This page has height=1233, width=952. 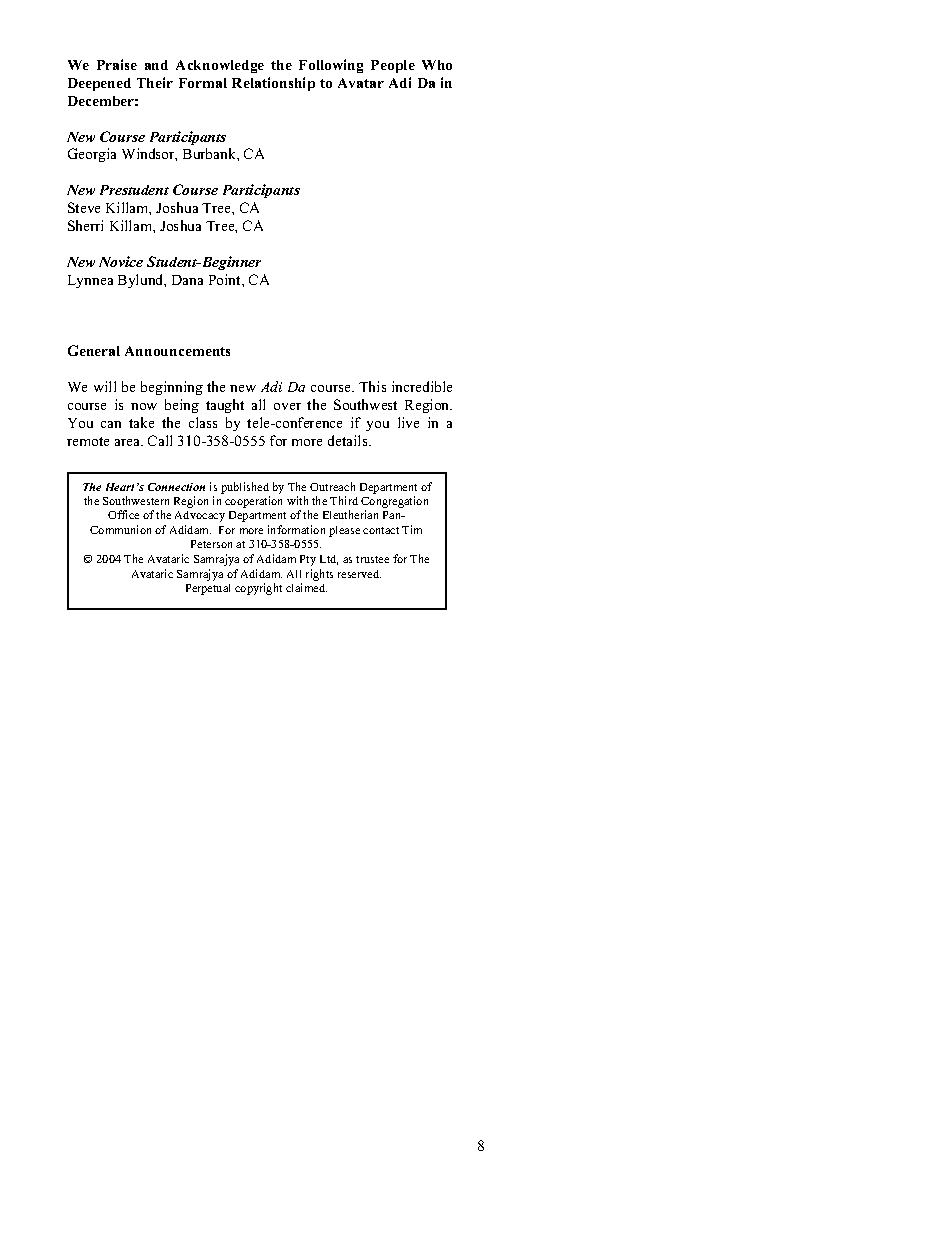 I want to click on Office, so click(x=123, y=514).
